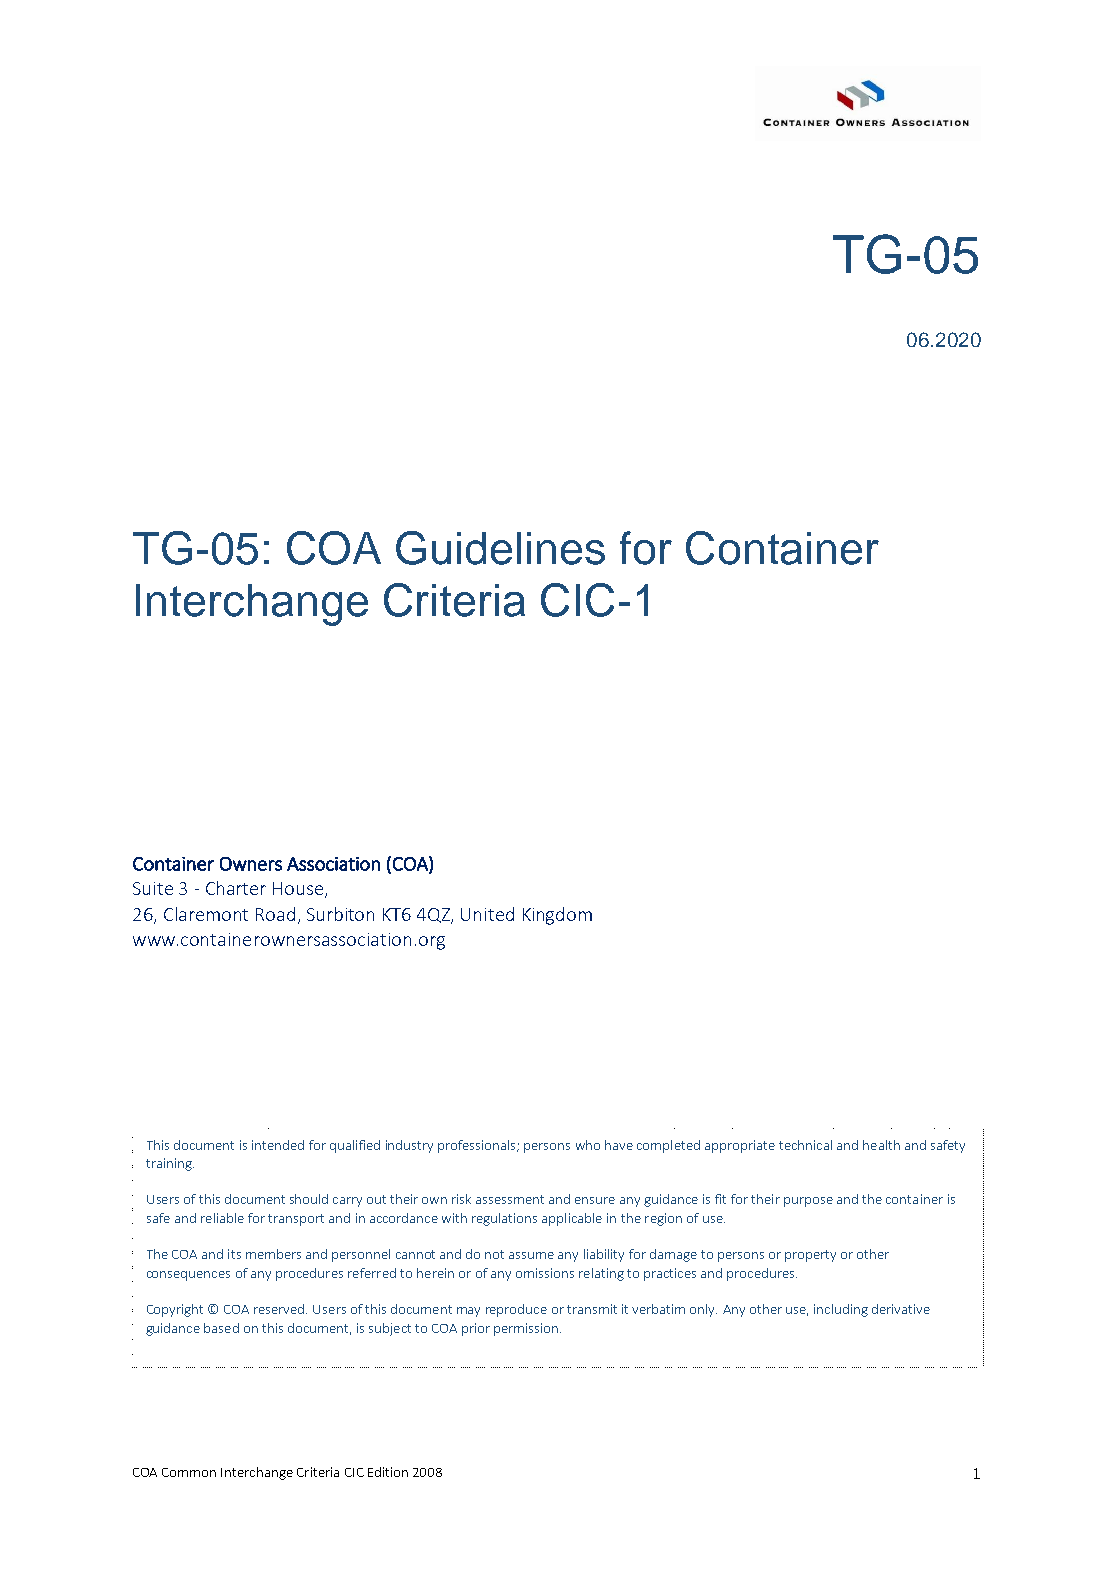 The height and width of the screenshot is (1575, 1113). What do you see at coordinates (810, 1256) in the screenshot?
I see `property` at bounding box center [810, 1256].
